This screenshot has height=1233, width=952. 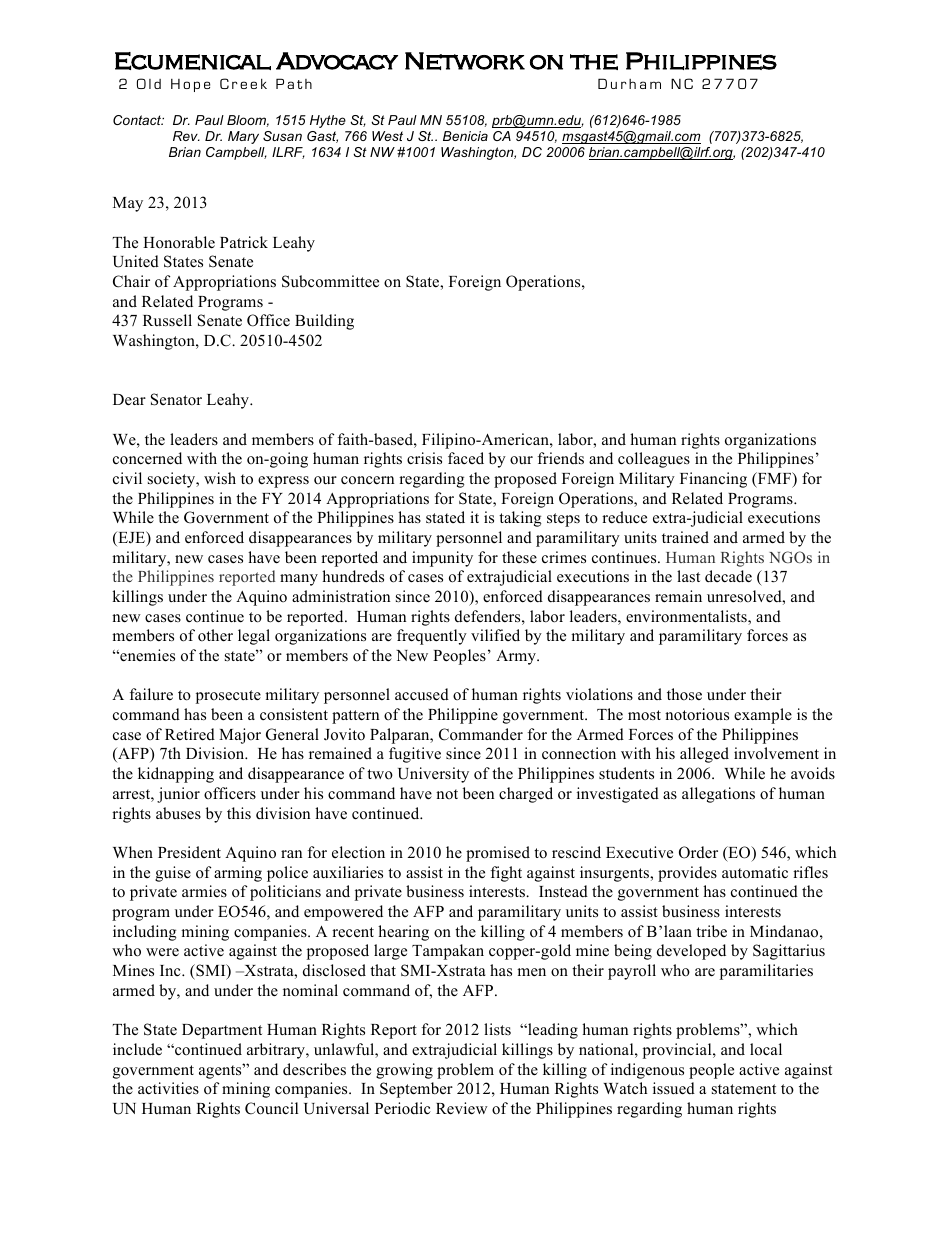 What do you see at coordinates (713, 480) in the screenshot?
I see `Financing` at bounding box center [713, 480].
